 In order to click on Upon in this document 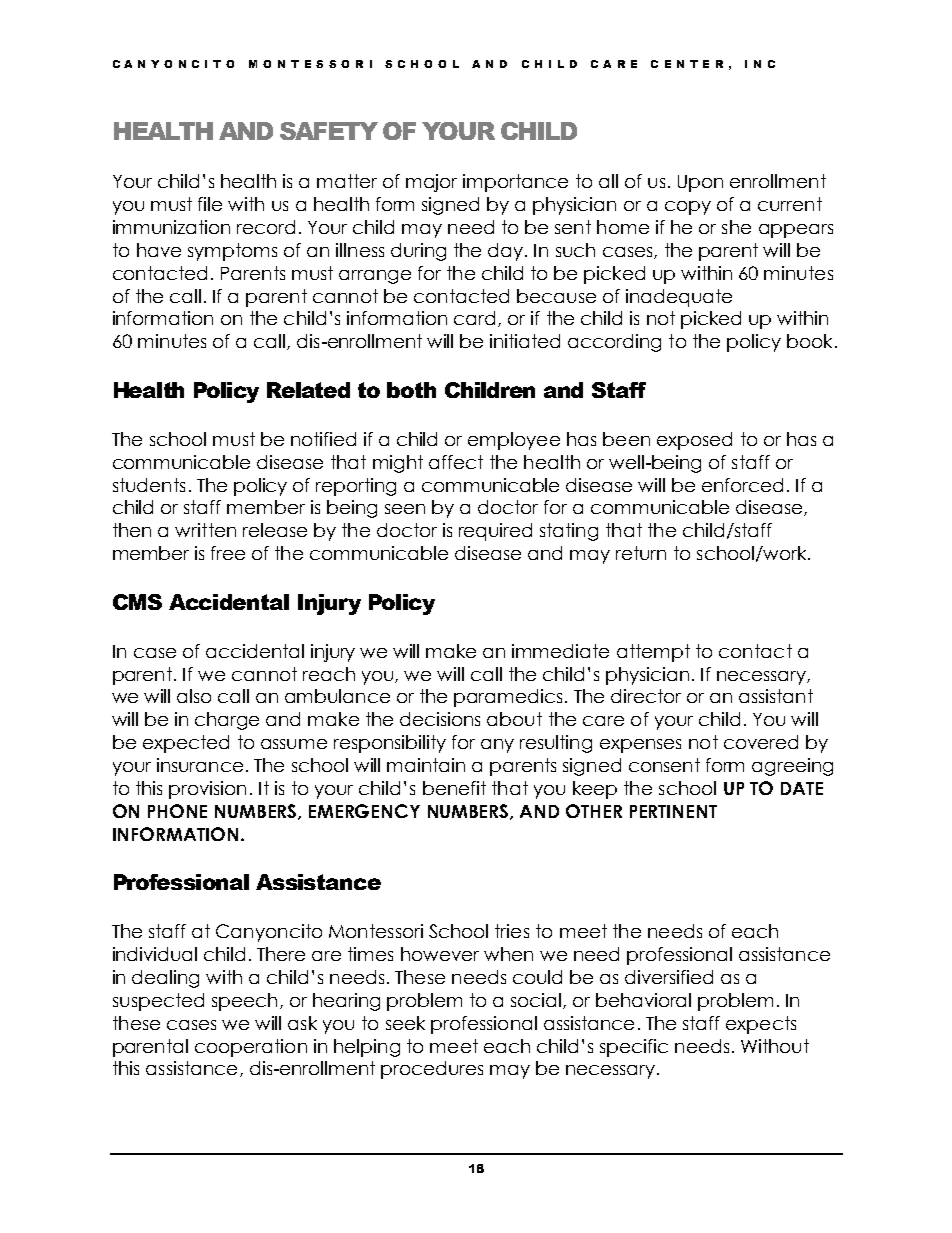, I will do `click(700, 183)`.
